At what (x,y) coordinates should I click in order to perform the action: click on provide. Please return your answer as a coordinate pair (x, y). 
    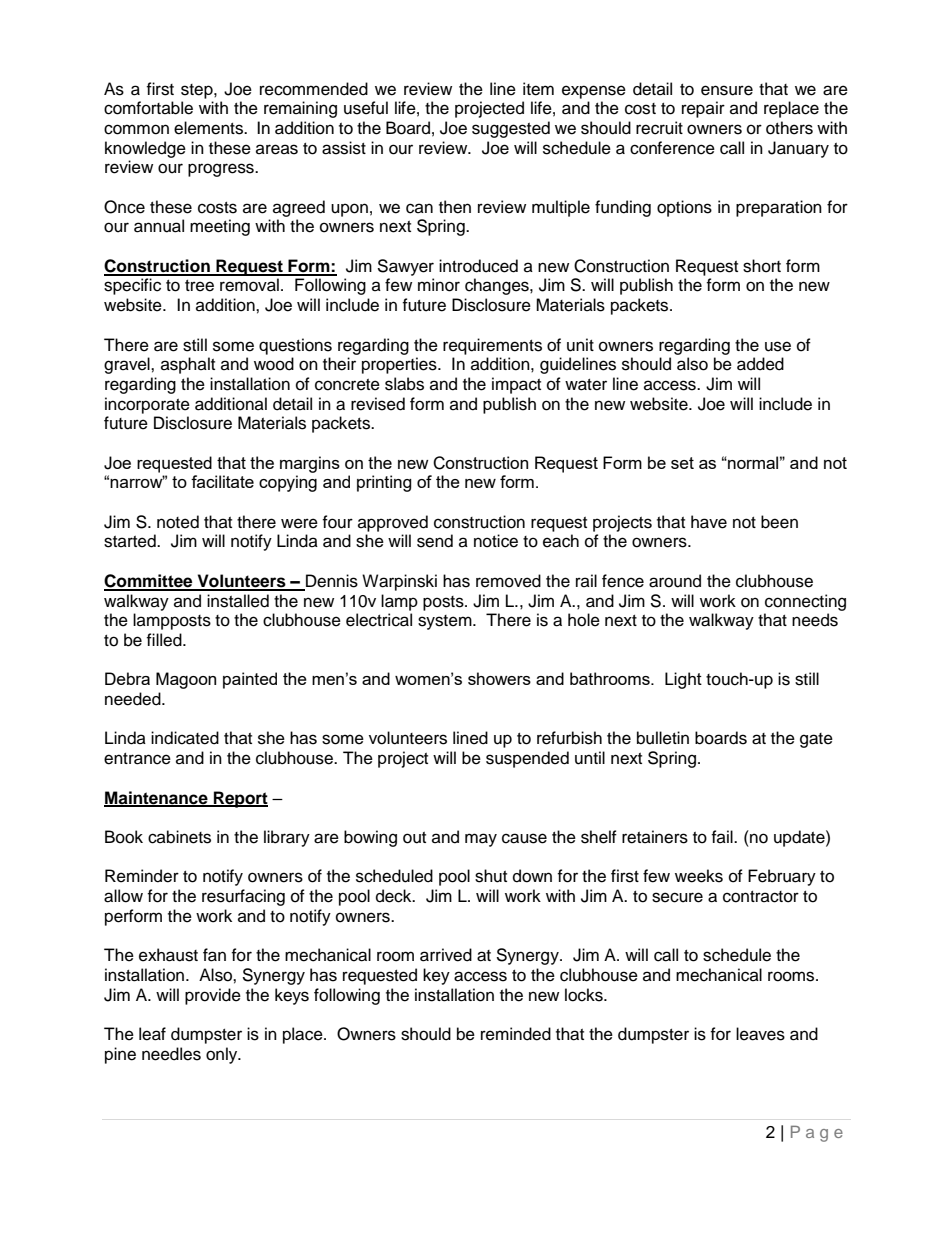
    Looking at the image, I should click on (213, 996).
